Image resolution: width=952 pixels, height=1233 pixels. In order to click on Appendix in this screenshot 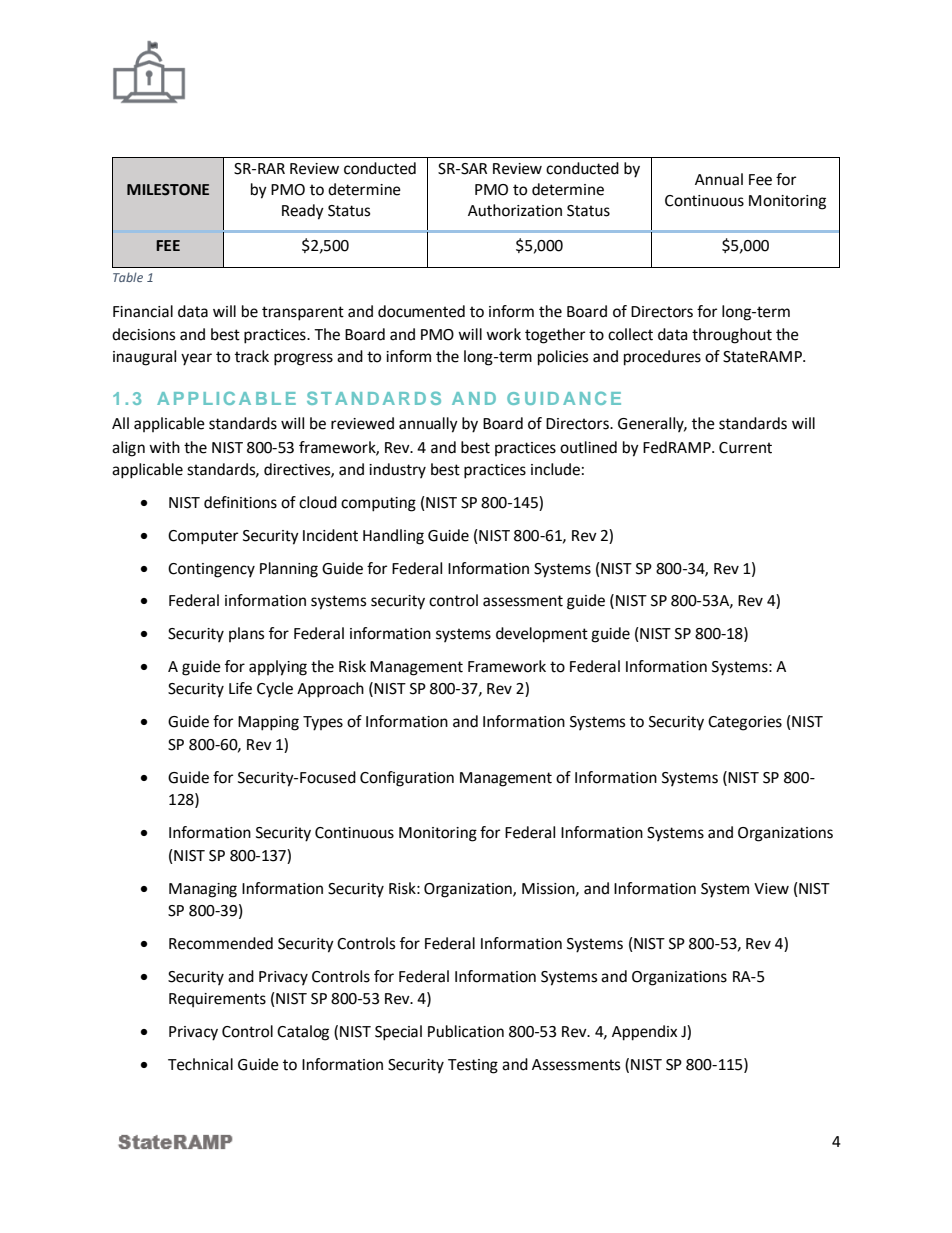, I will do `click(644, 1033)`.
